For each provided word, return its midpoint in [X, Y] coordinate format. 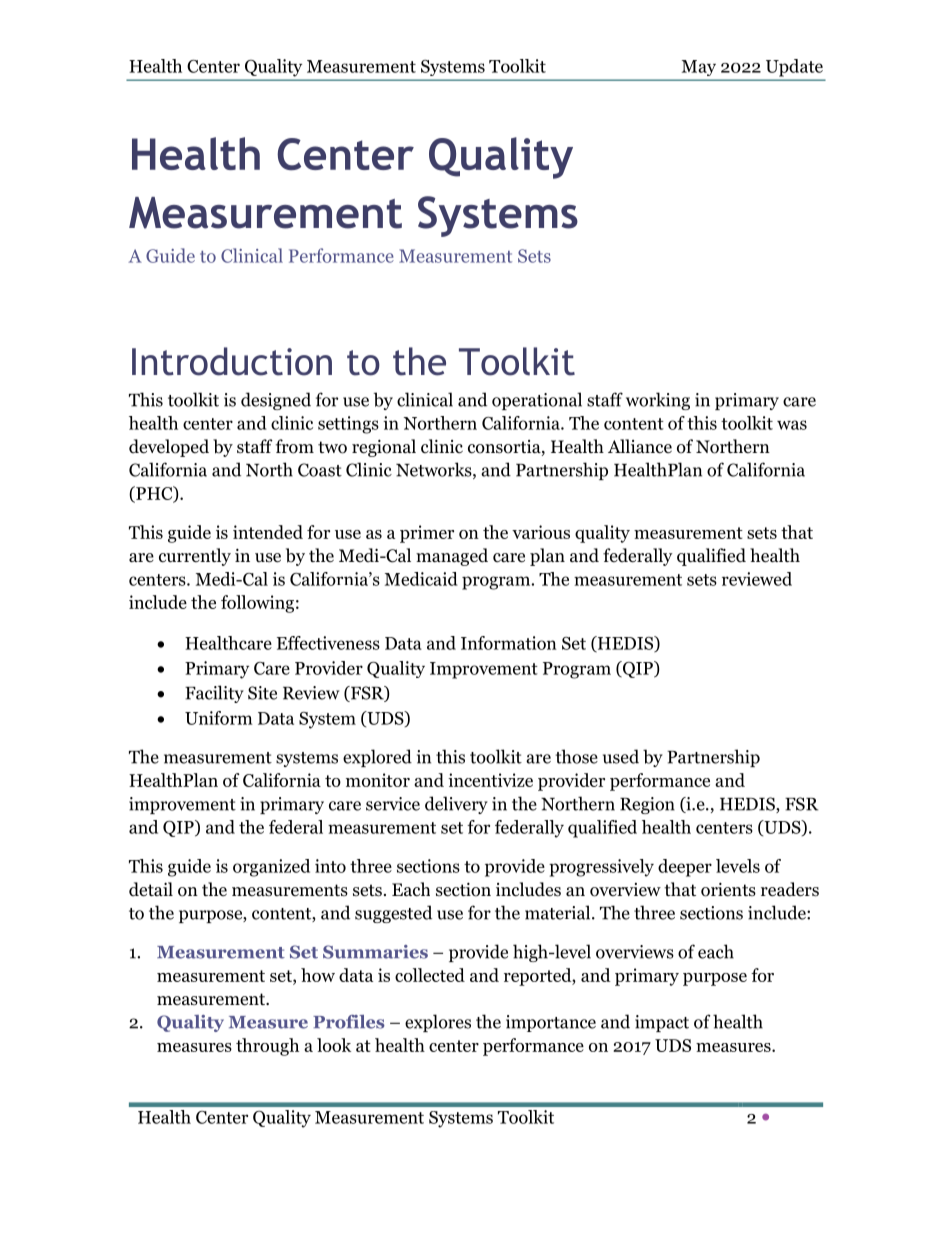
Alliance [640, 446]
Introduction [232, 361]
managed [452, 557]
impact [662, 1023]
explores [438, 1023]
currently [195, 557]
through [267, 1047]
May [699, 68]
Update [794, 68]
